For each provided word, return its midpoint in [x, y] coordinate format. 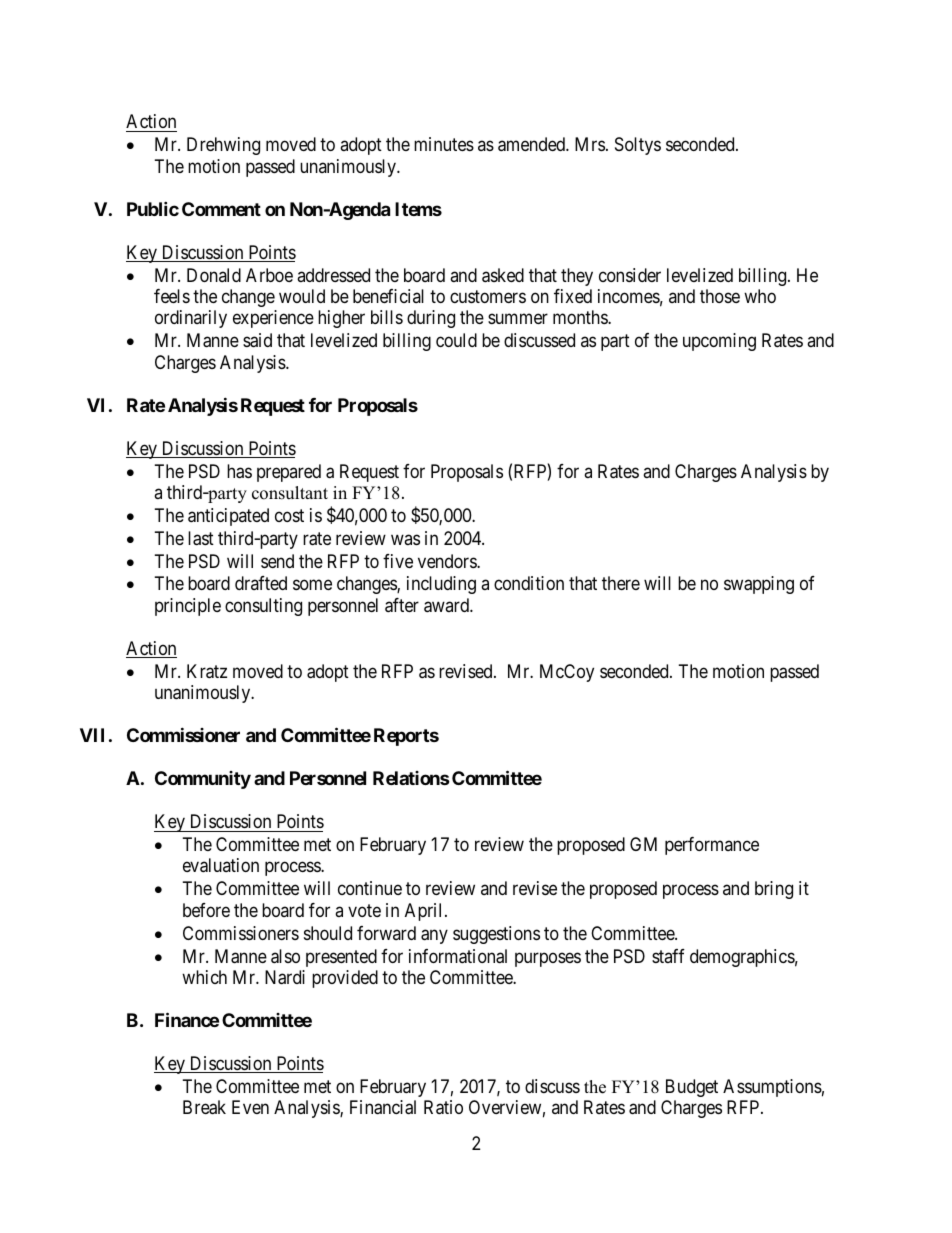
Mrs [590, 144]
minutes [444, 144]
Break [204, 1107]
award [447, 605]
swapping [759, 585]
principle [188, 607]
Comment [221, 209]
